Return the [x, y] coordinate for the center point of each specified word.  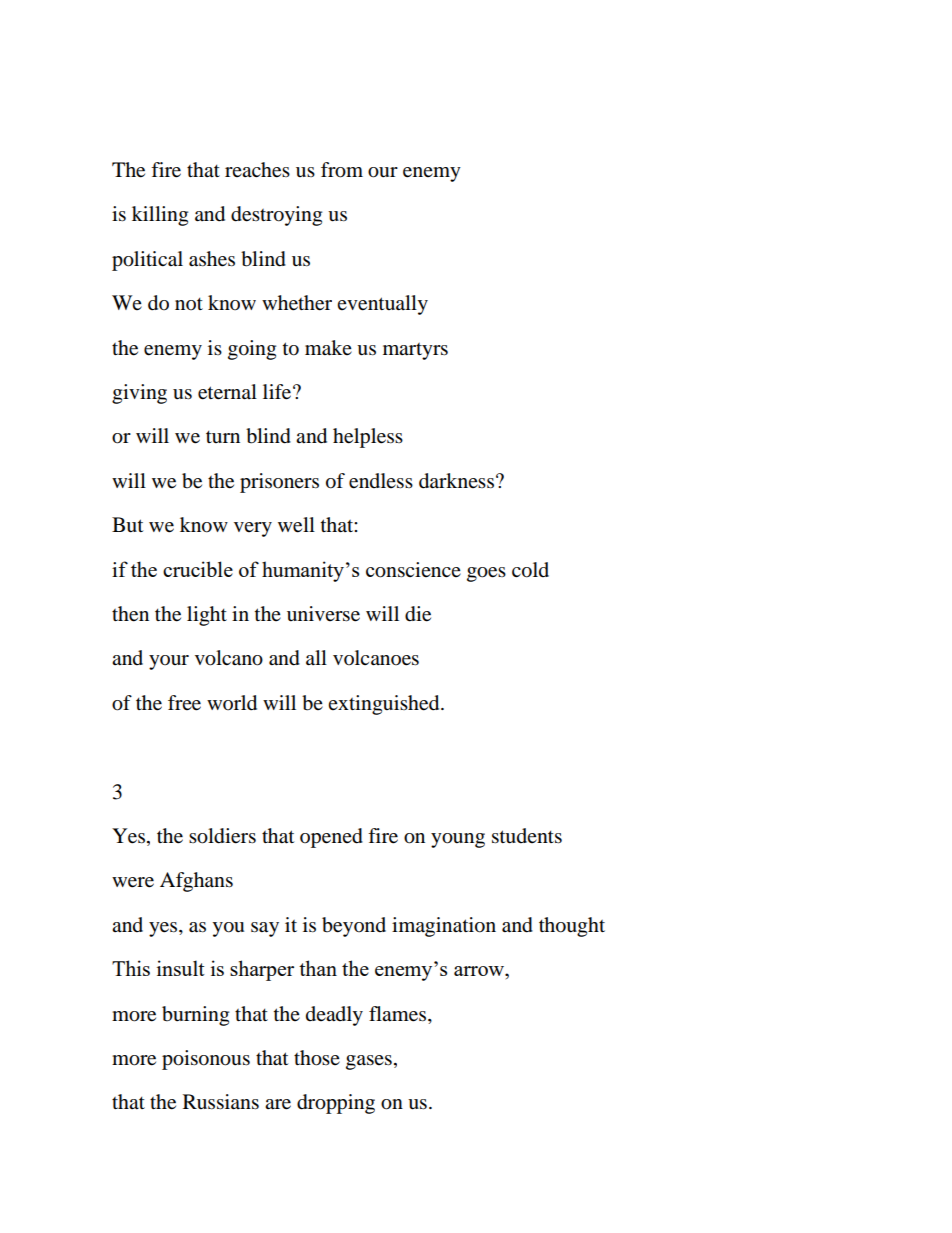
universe [323, 614]
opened [331, 838]
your [169, 662]
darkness [456, 481]
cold [530, 570]
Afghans [196, 882]
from [342, 170]
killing [160, 216]
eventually [382, 305]
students [527, 836]
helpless [368, 438]
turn [223, 437]
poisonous [206, 1060]
